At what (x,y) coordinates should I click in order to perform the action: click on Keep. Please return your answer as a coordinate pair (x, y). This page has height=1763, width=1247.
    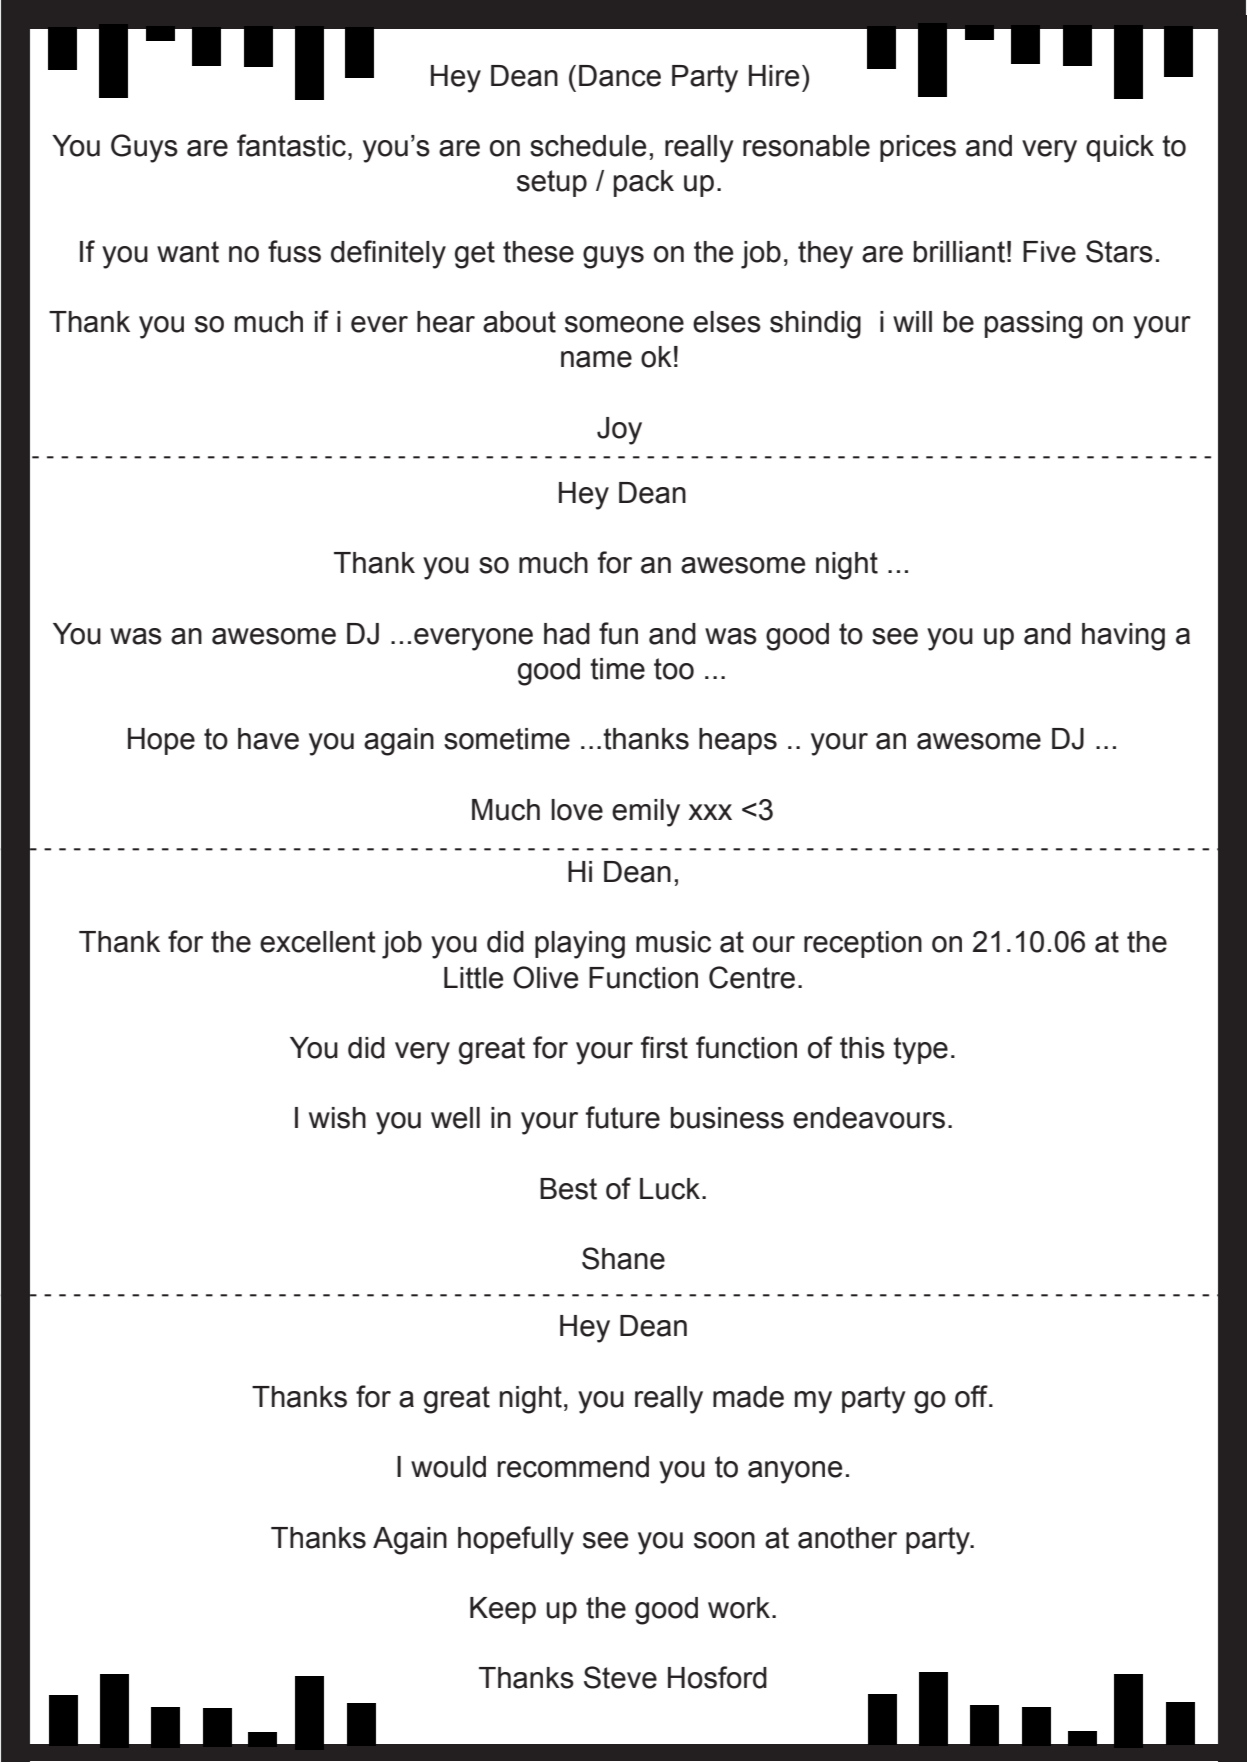
    Looking at the image, I should click on (503, 1610).
